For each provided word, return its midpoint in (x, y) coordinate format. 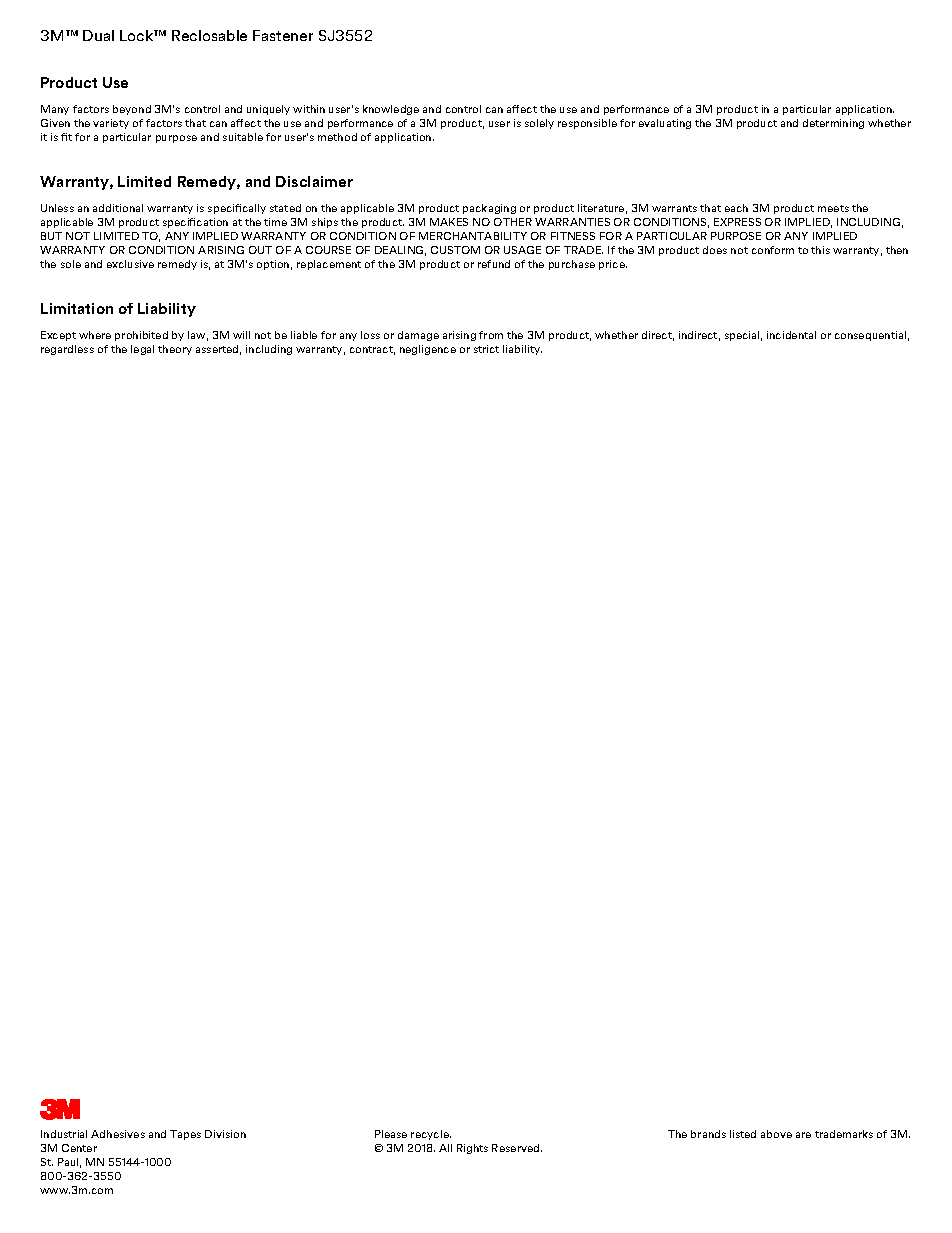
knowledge (391, 110)
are (803, 1135)
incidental (791, 335)
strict (486, 349)
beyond (132, 110)
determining (833, 124)
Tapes (185, 1135)
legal (142, 350)
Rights (472, 1149)
